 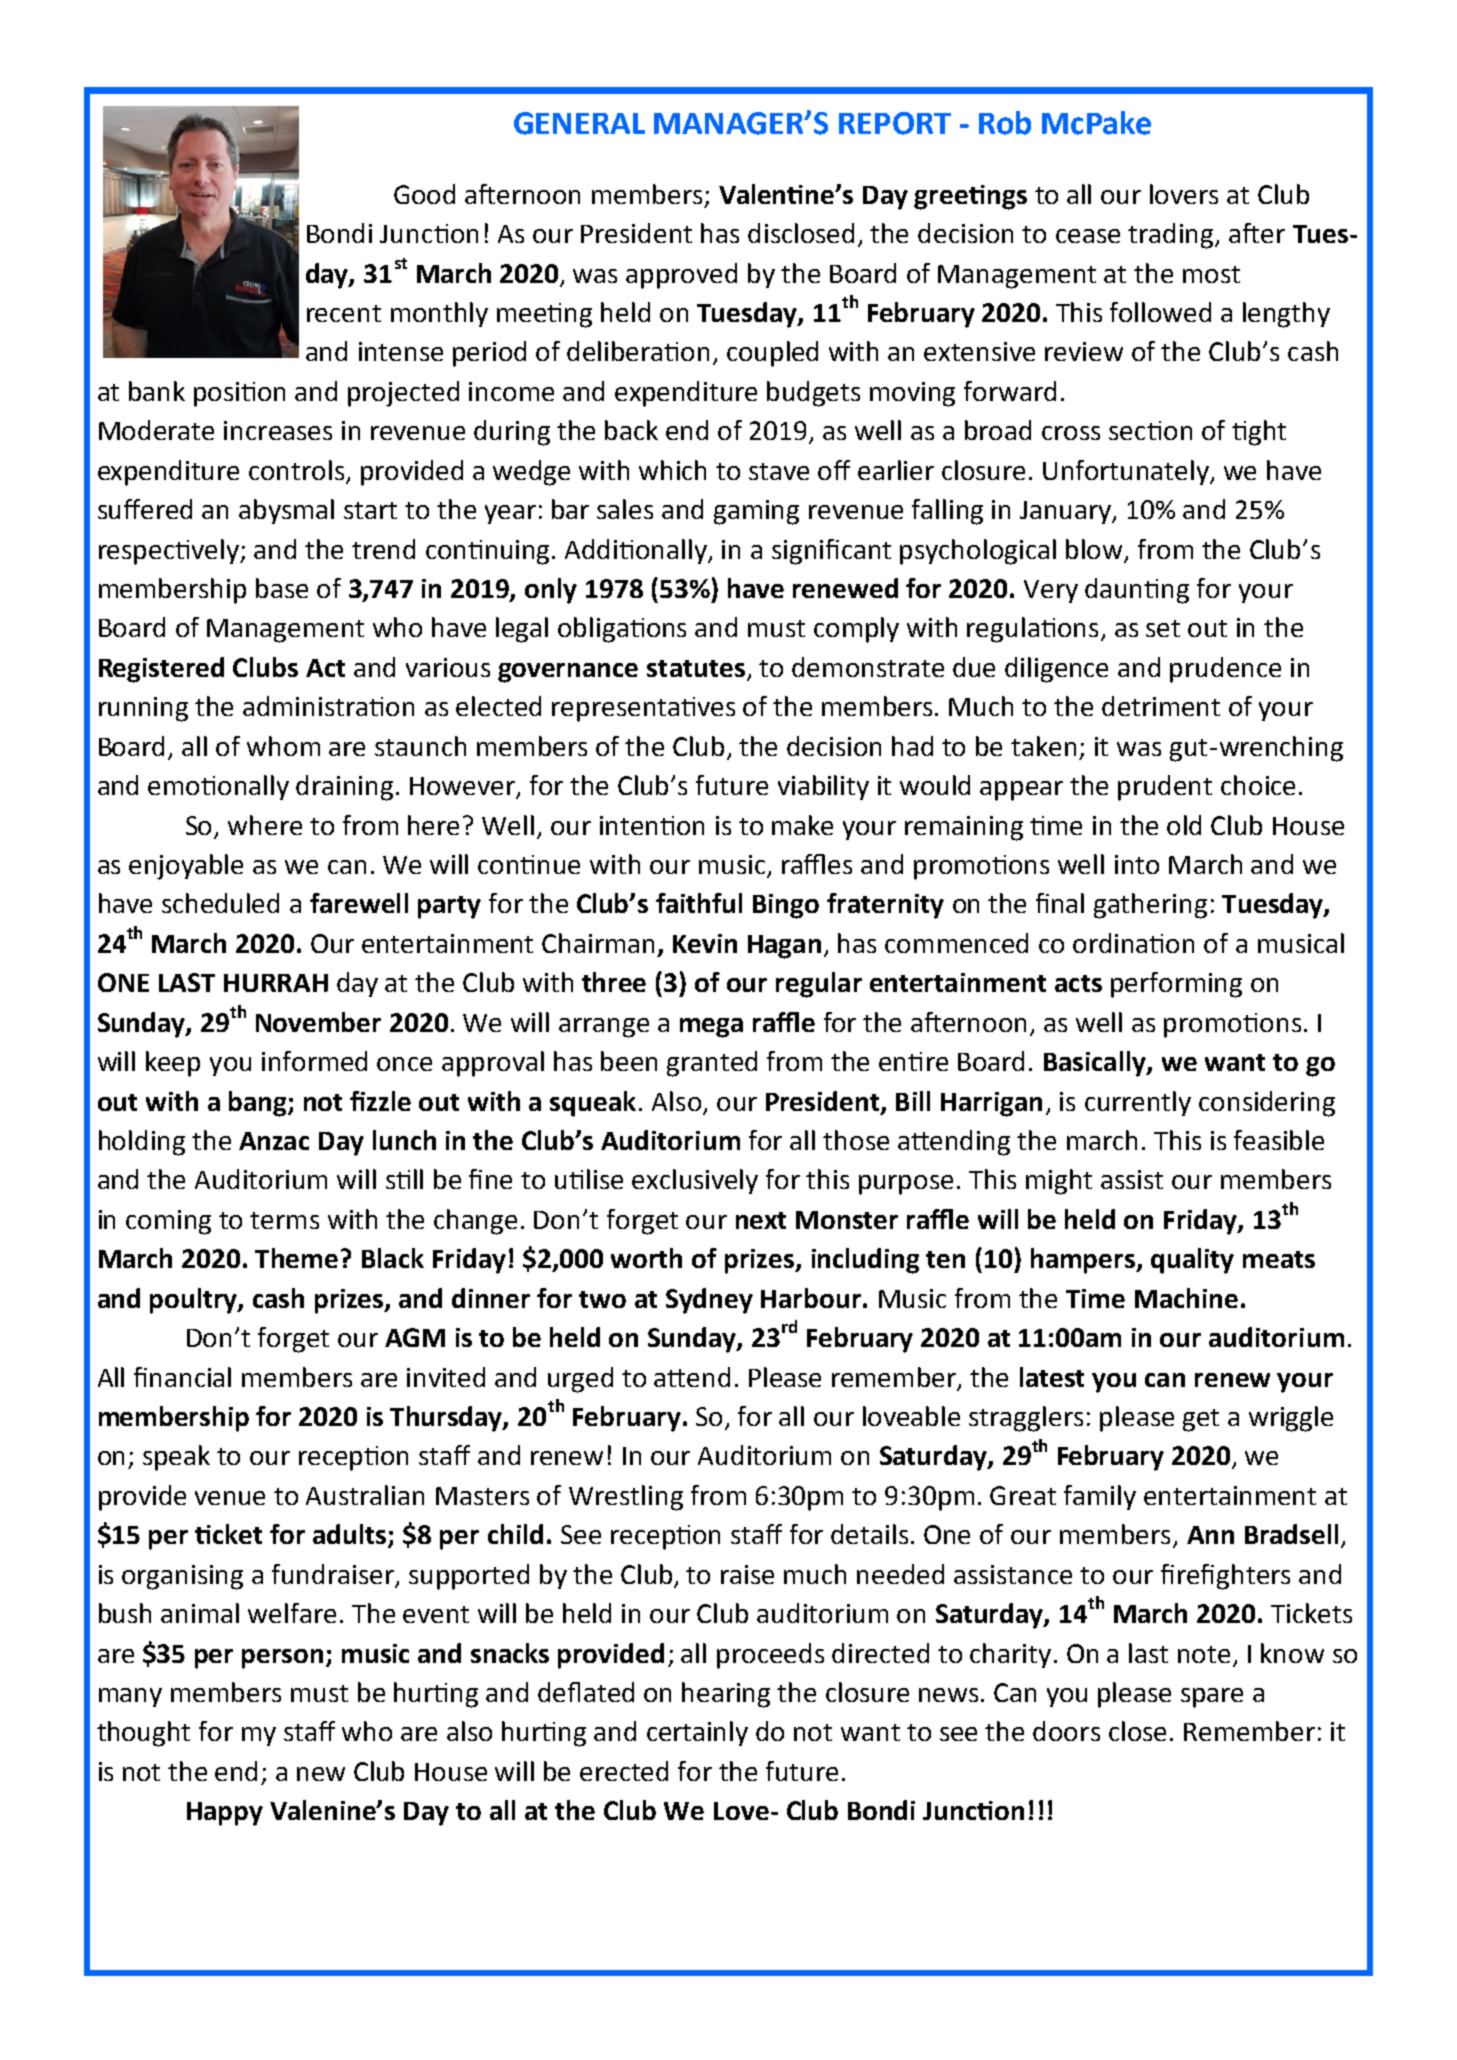 I want to click on family, so click(x=1100, y=1497).
